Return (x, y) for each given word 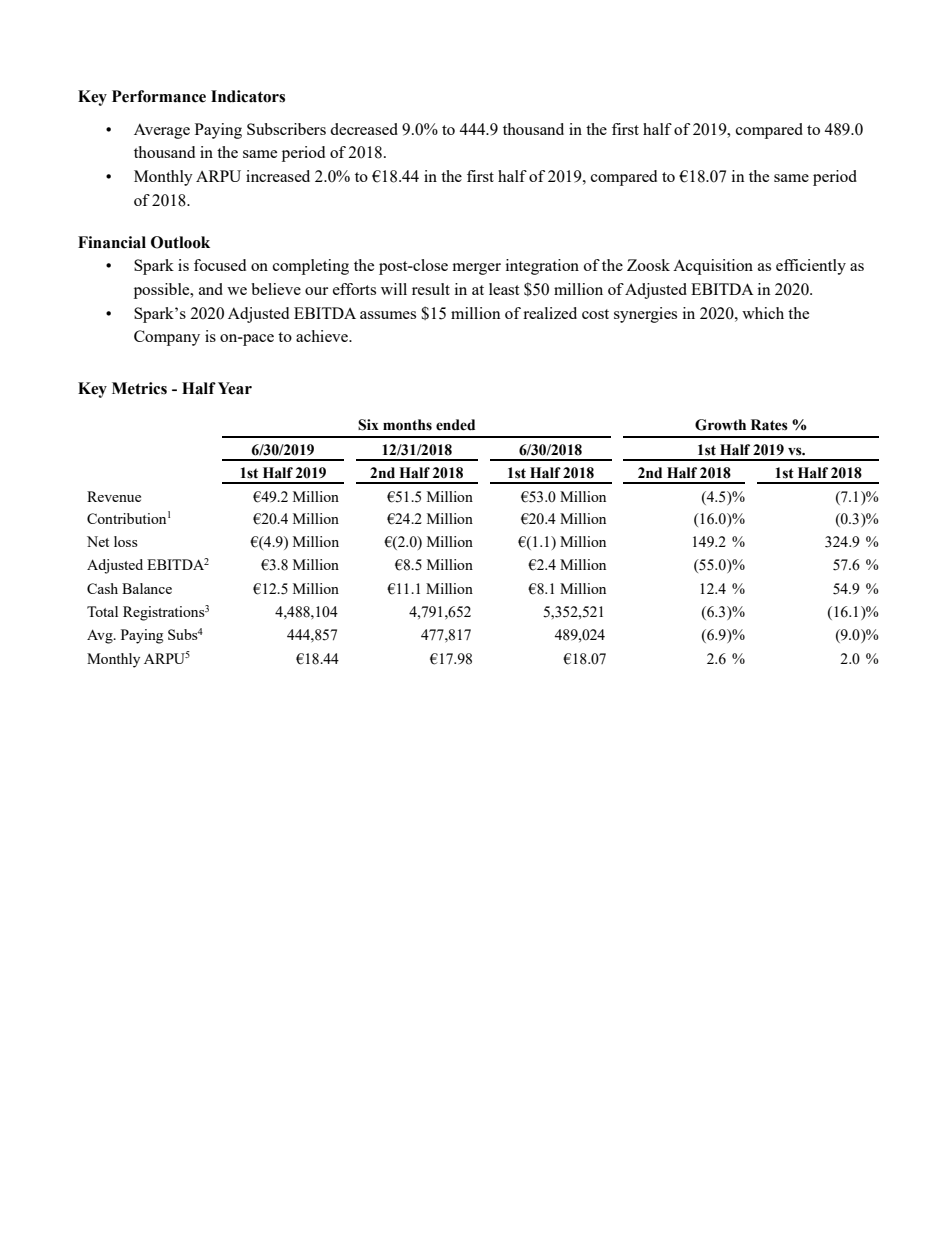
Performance (159, 96)
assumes (388, 315)
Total (102, 611)
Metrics (139, 388)
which (763, 313)
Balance (147, 588)
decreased (364, 129)
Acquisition (713, 267)
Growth (720, 425)
